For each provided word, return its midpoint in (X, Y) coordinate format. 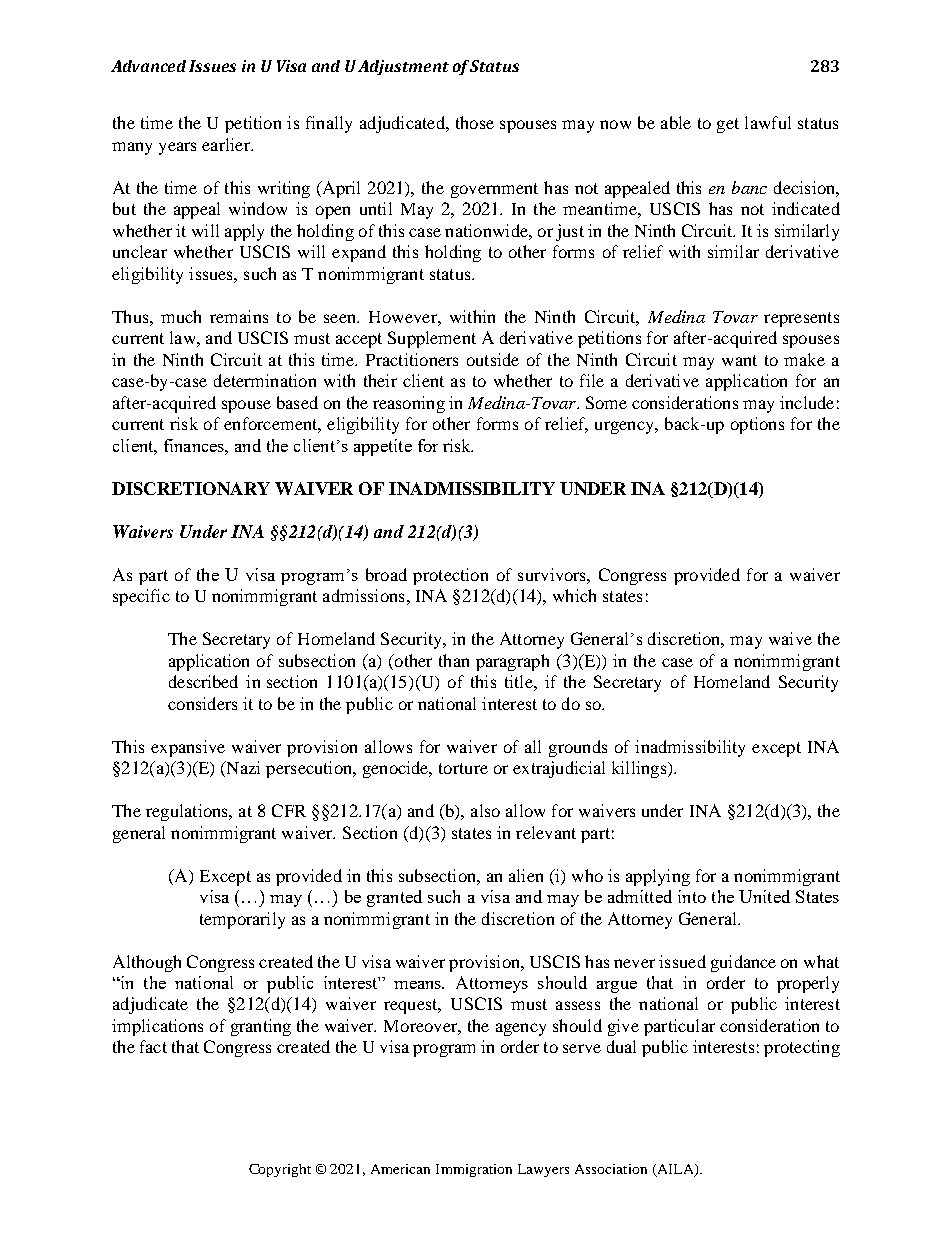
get (728, 125)
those (475, 122)
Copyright (280, 1170)
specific (141, 597)
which (574, 595)
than (454, 660)
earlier (227, 144)
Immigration (474, 1170)
